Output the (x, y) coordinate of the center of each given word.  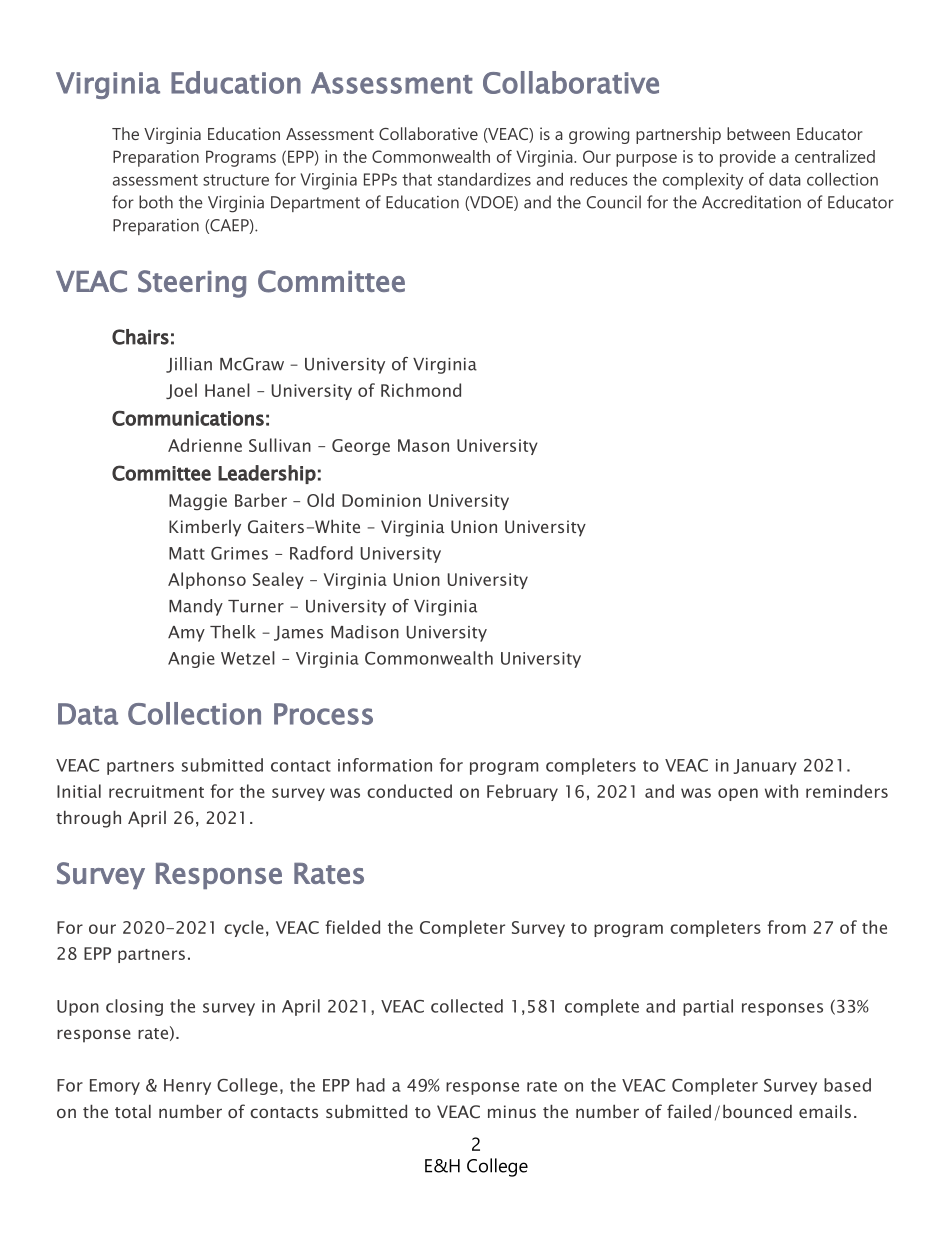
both (156, 202)
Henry (187, 1087)
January (765, 767)
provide (748, 158)
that (417, 179)
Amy (186, 634)
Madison (365, 632)
